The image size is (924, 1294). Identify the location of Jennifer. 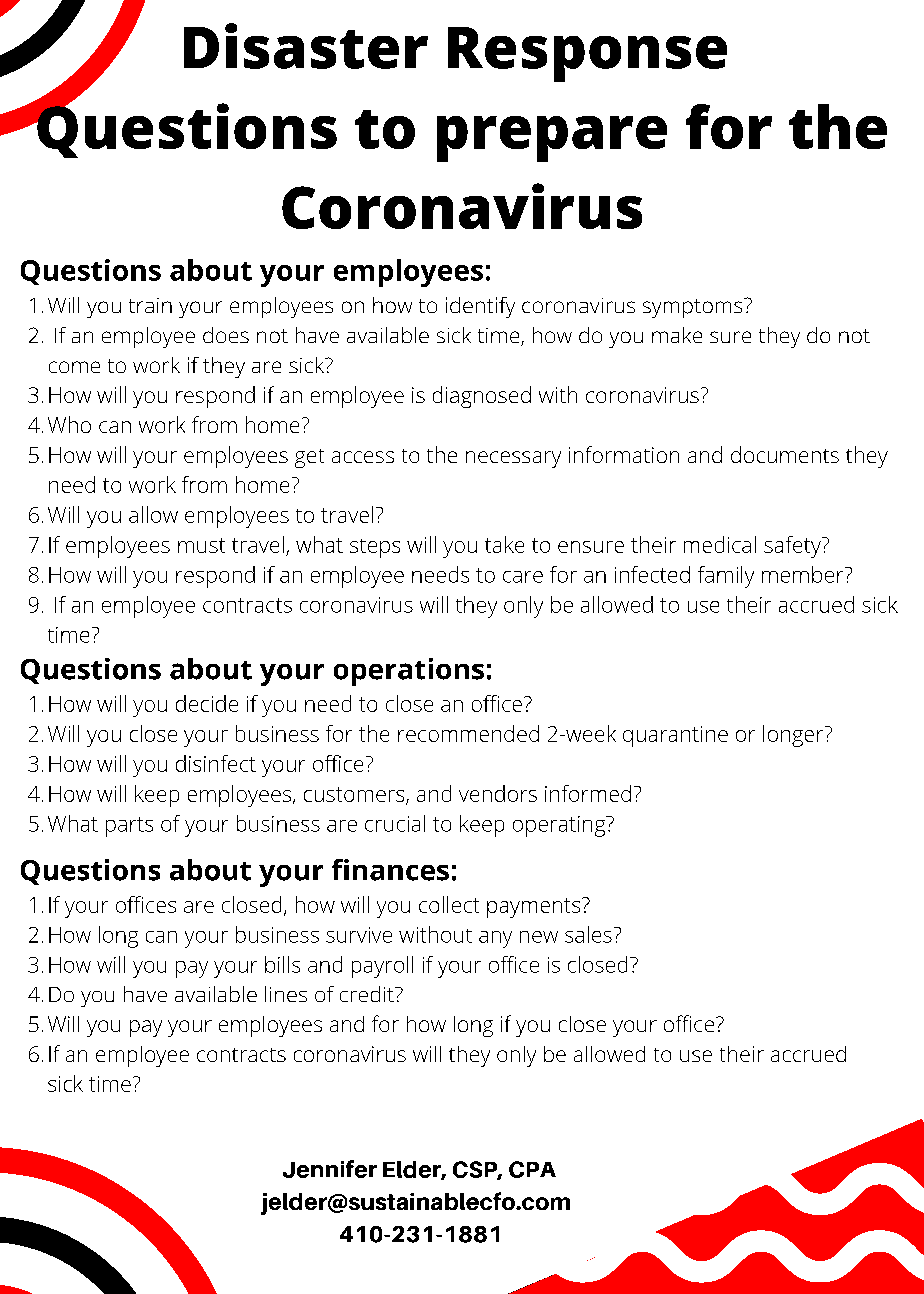
(330, 1169).
